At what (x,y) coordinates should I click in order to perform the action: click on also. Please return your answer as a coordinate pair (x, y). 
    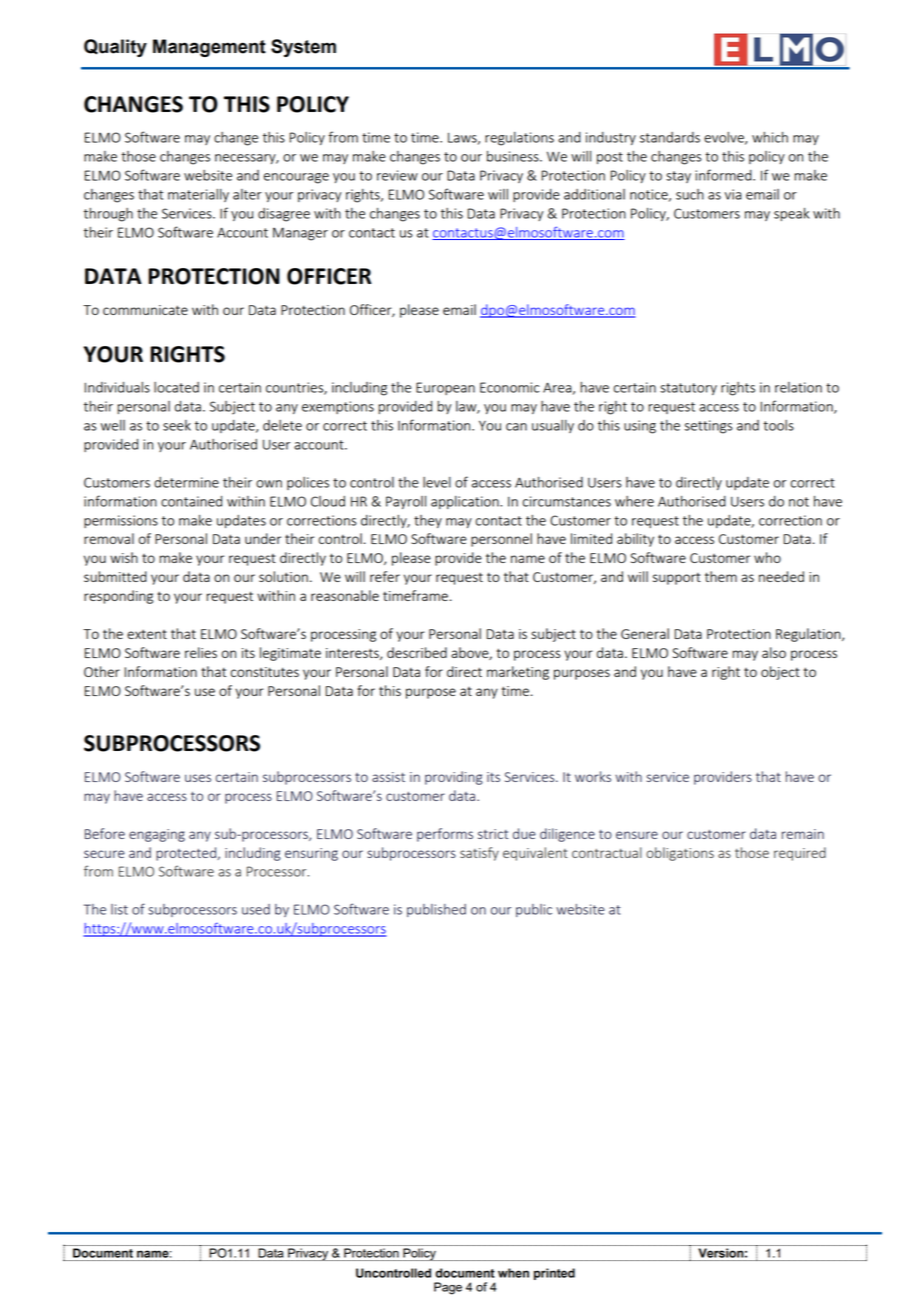
    Looking at the image, I should click on (774, 652).
